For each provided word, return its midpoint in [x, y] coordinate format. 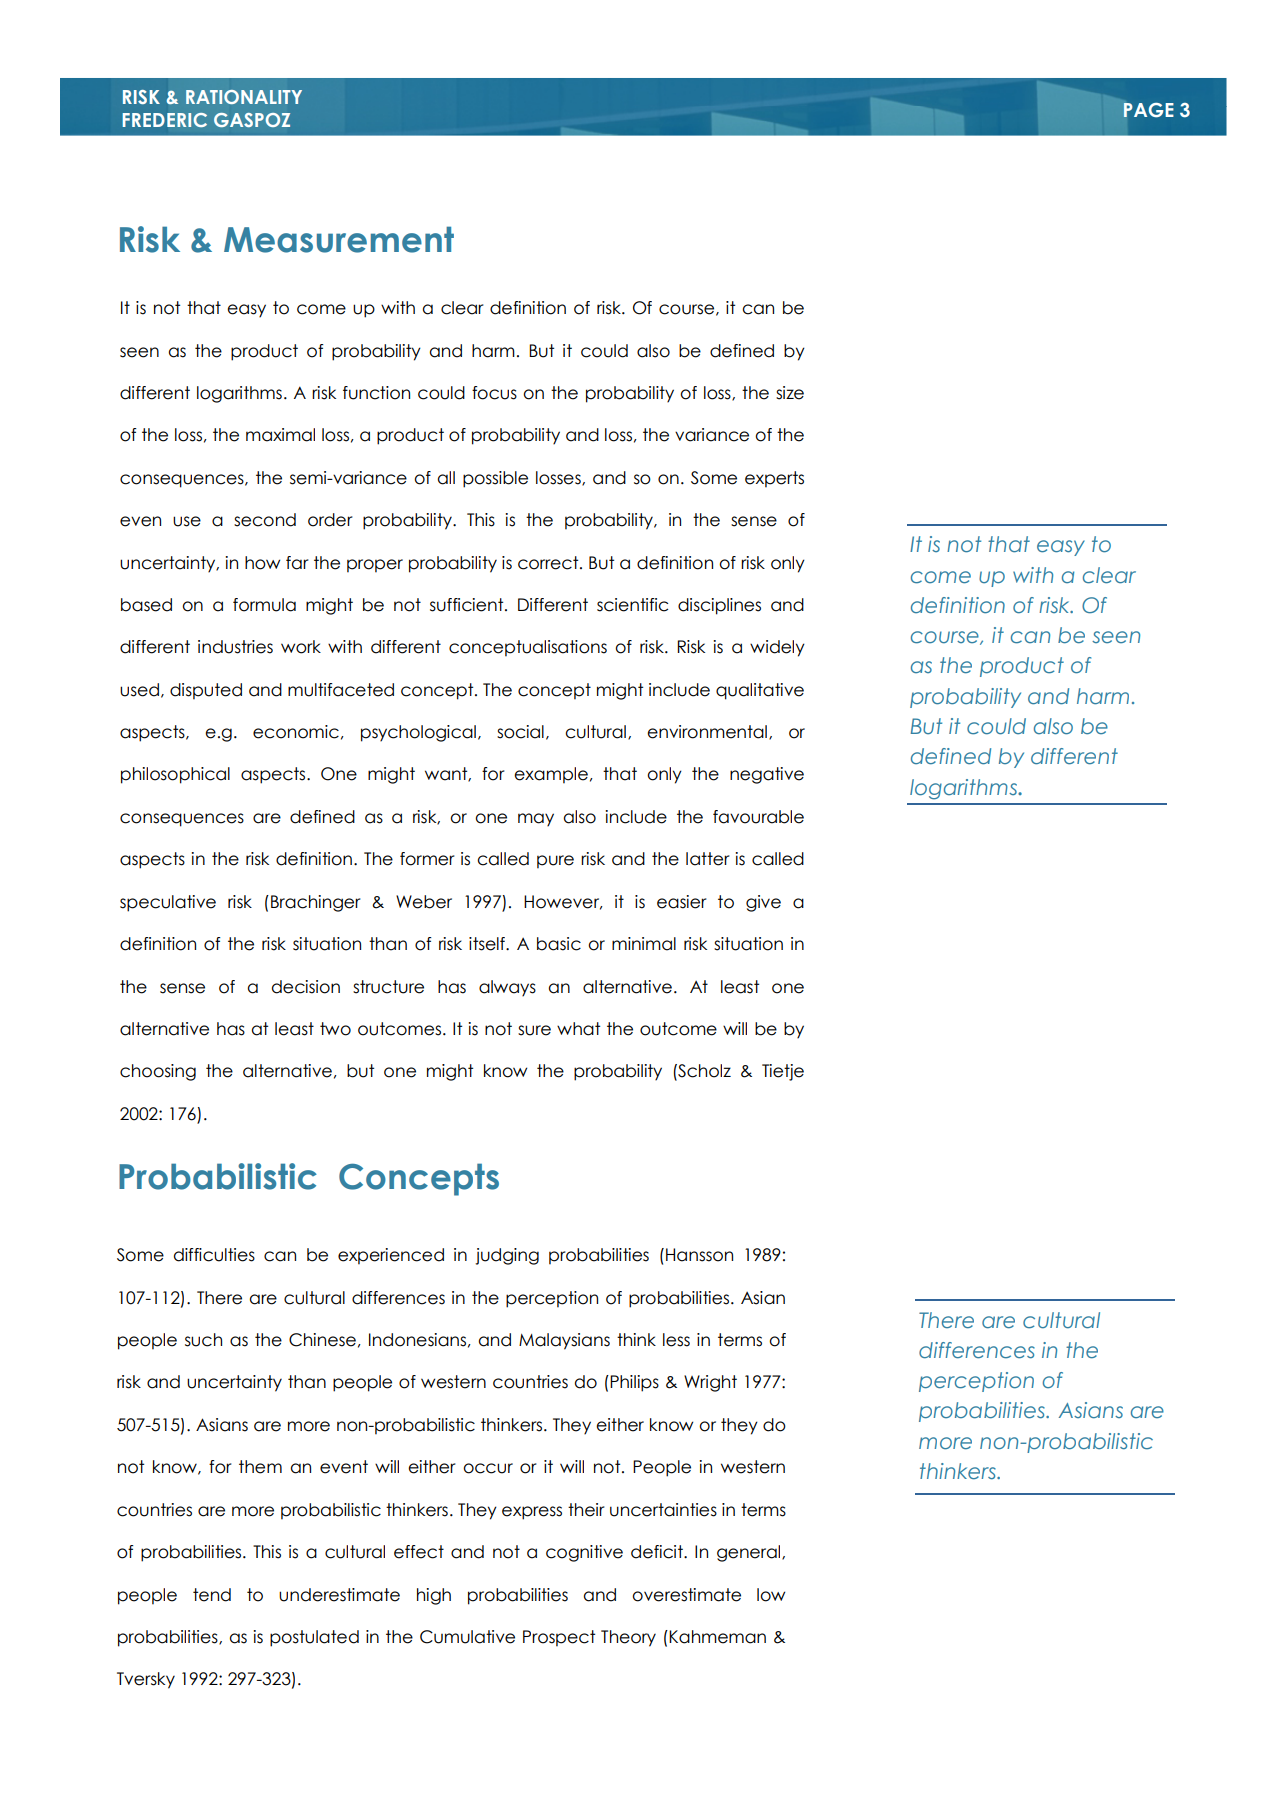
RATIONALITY [244, 97]
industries [235, 647]
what [578, 1029]
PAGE [1148, 110]
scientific [632, 605]
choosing [158, 1072]
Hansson [699, 1255]
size [790, 393]
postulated [314, 1638]
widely [777, 648]
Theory [628, 1638]
